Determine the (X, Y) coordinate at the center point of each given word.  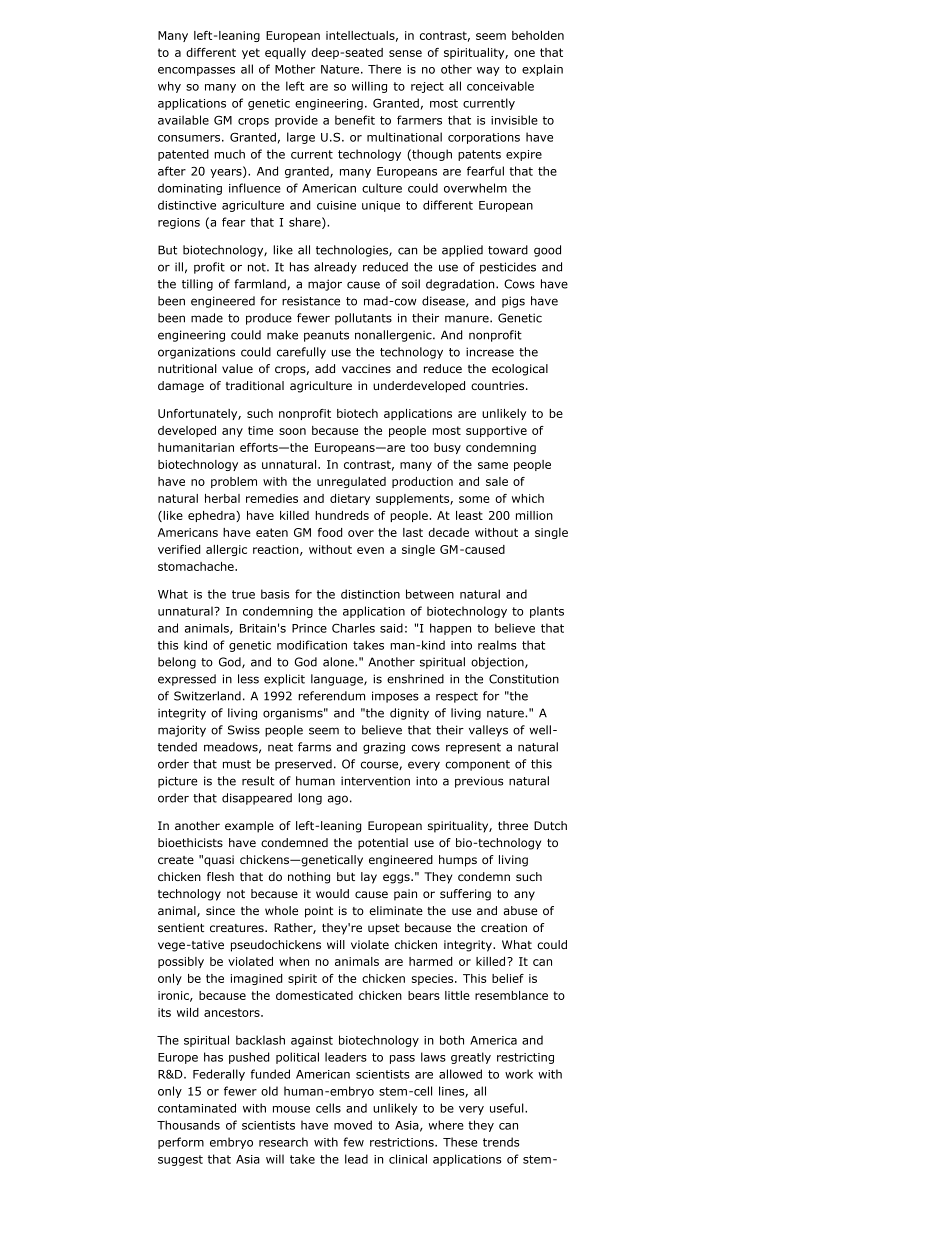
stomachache (197, 566)
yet (251, 53)
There (384, 69)
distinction (370, 594)
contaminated (197, 1108)
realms (497, 645)
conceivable (500, 86)
